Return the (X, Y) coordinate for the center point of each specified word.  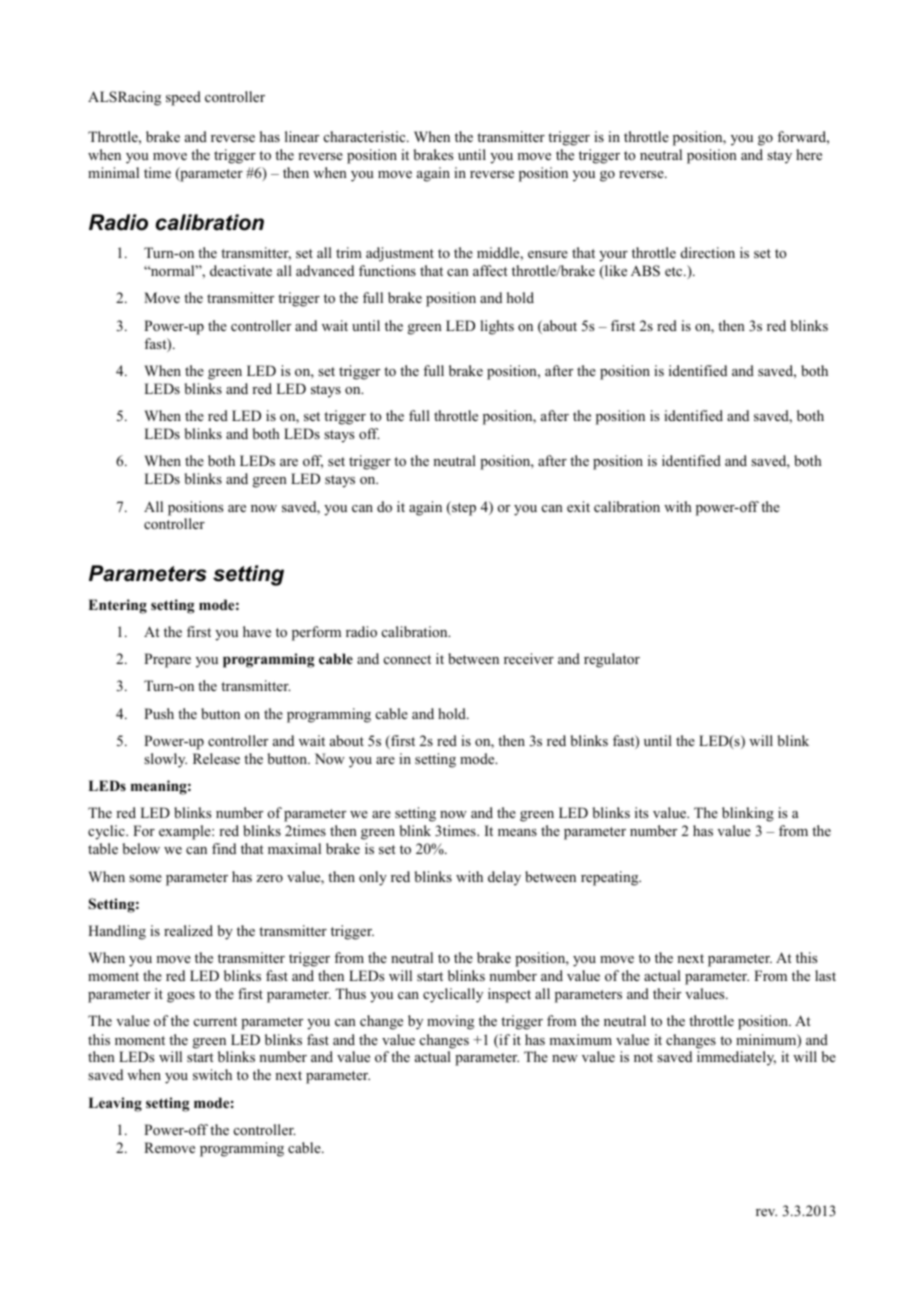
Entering (117, 606)
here (809, 154)
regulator (612, 660)
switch (212, 1074)
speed (183, 98)
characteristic (366, 136)
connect (407, 659)
